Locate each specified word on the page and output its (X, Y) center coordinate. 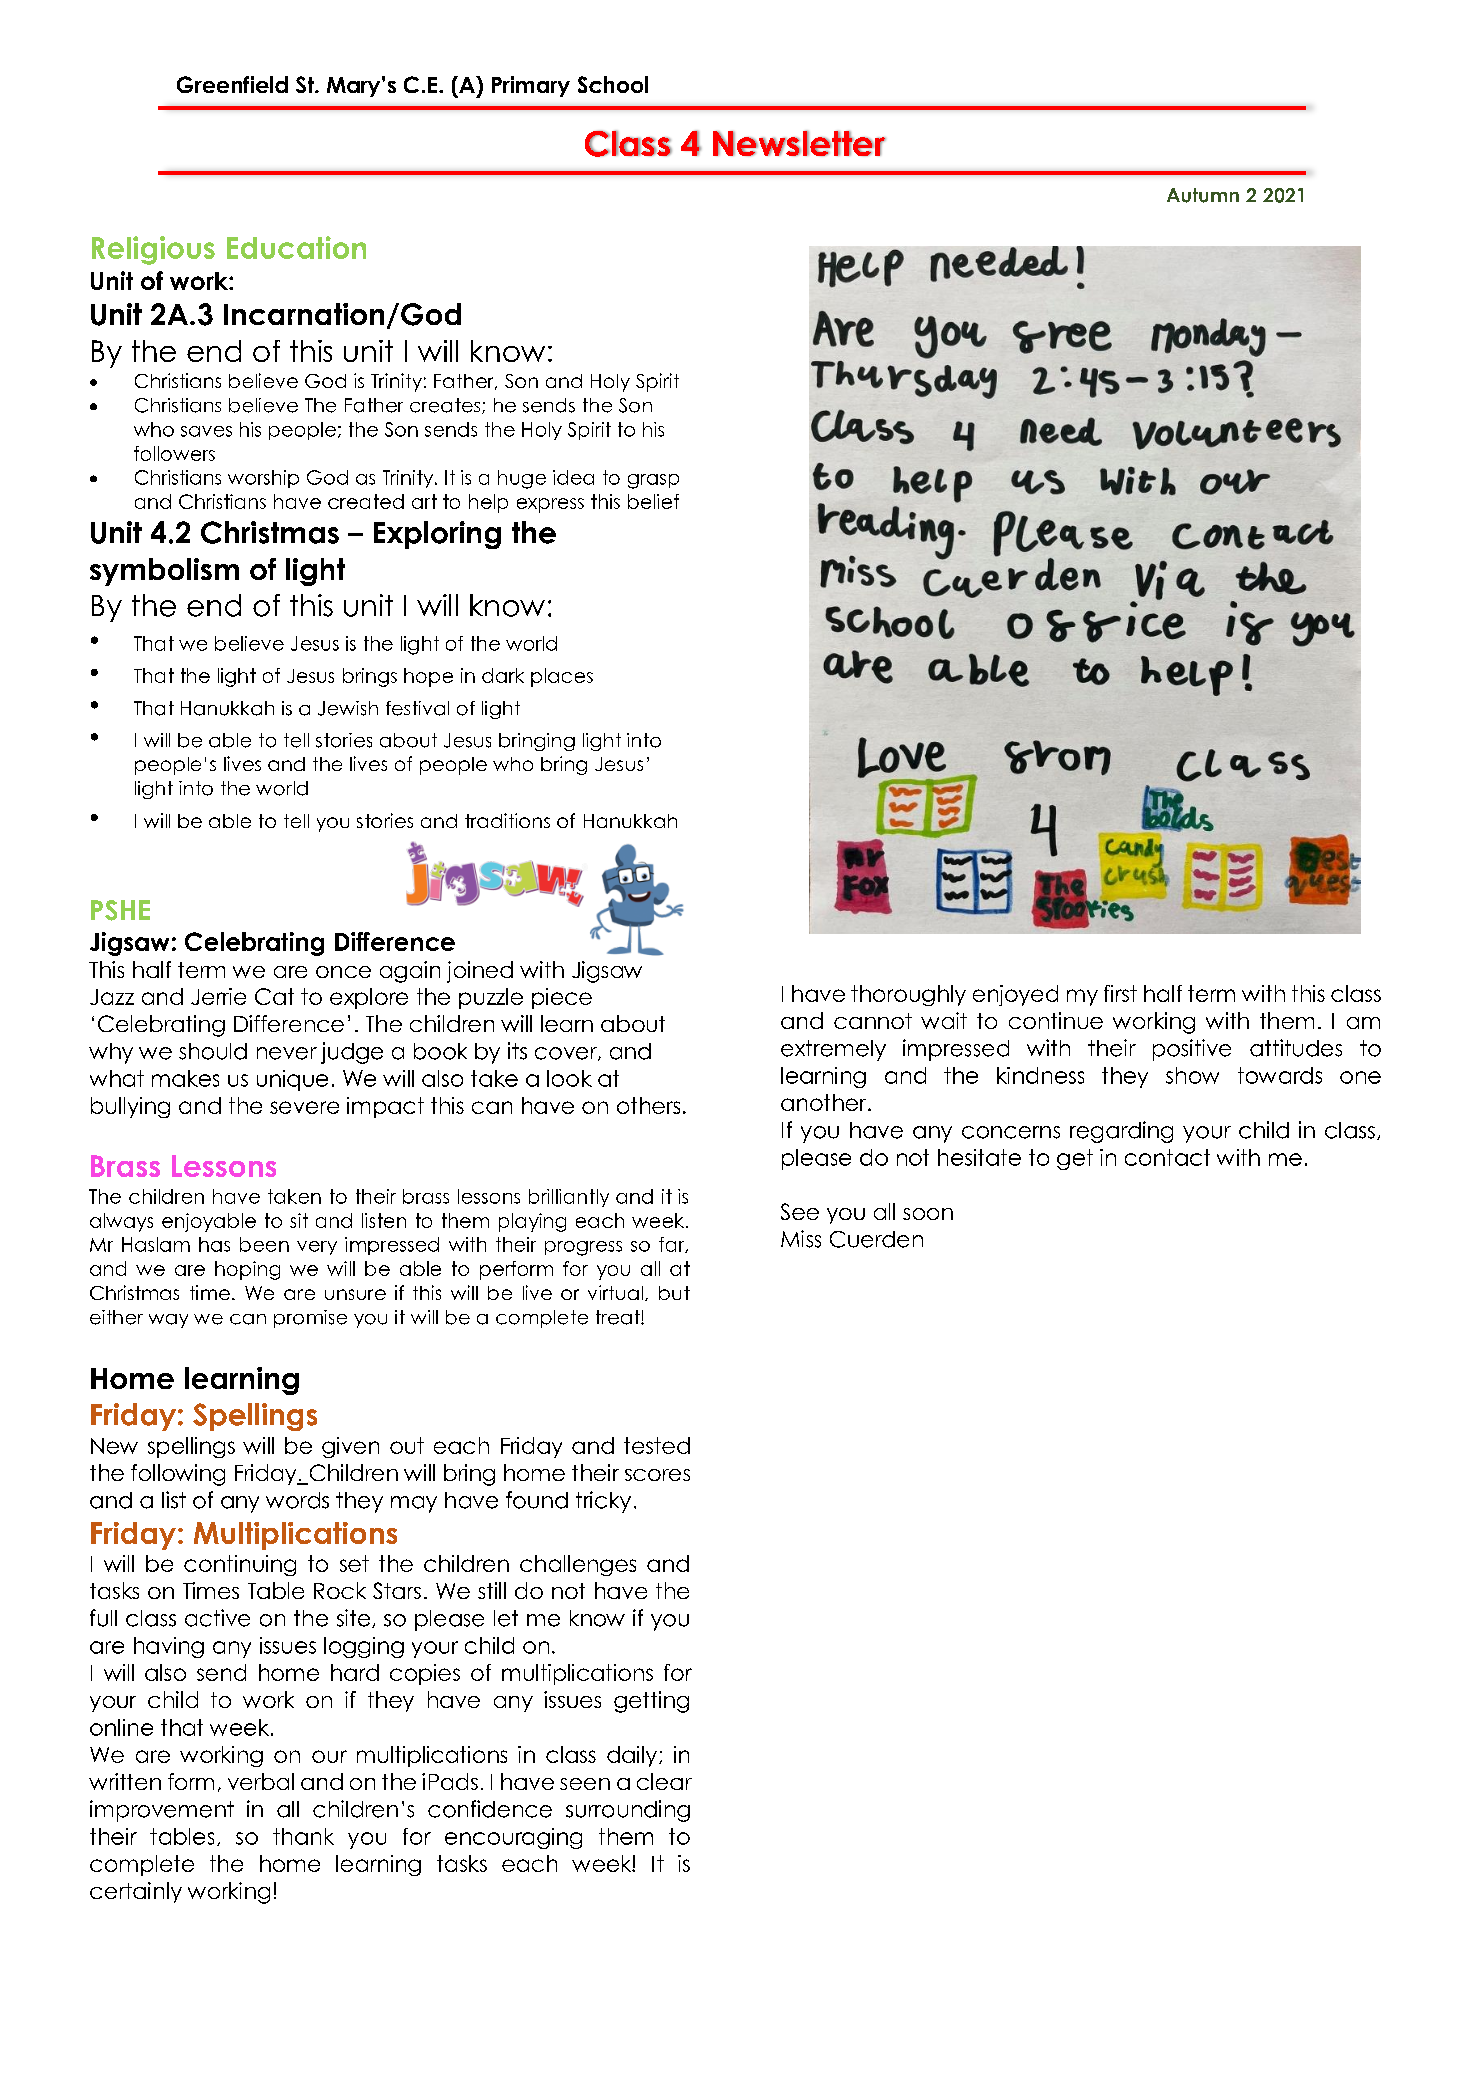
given (350, 1447)
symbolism (164, 572)
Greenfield (232, 84)
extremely (833, 1050)
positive (1192, 1050)
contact (1167, 1157)
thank (303, 1836)
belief (653, 501)
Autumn (1203, 195)
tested (657, 1445)
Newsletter (799, 143)
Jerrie (218, 996)
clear (664, 1781)
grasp (653, 481)
